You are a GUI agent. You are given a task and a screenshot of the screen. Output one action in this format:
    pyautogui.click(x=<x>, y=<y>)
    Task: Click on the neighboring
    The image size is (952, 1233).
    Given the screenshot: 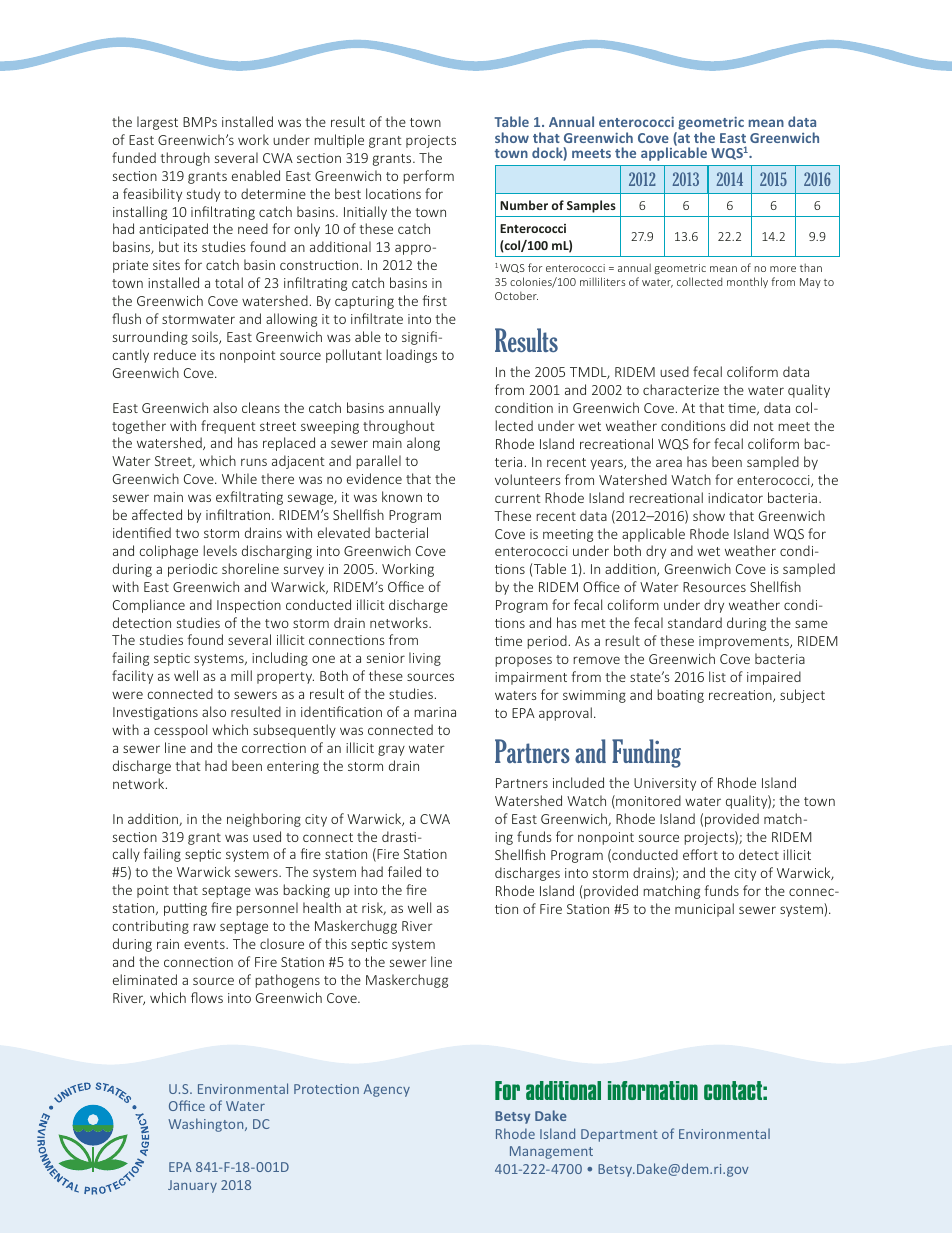 What is the action you would take?
    pyautogui.click(x=264, y=820)
